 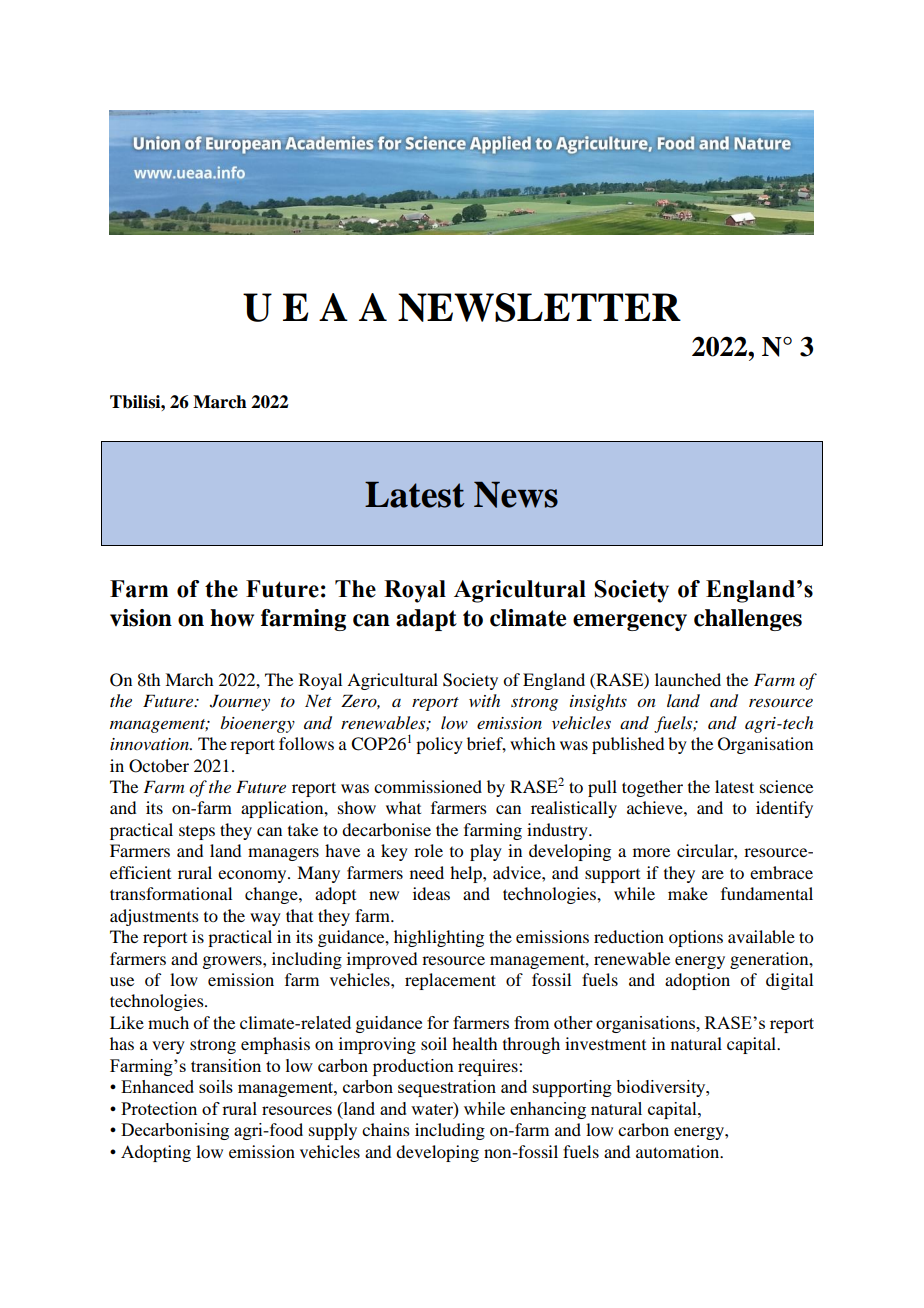 I want to click on help, so click(x=467, y=874).
